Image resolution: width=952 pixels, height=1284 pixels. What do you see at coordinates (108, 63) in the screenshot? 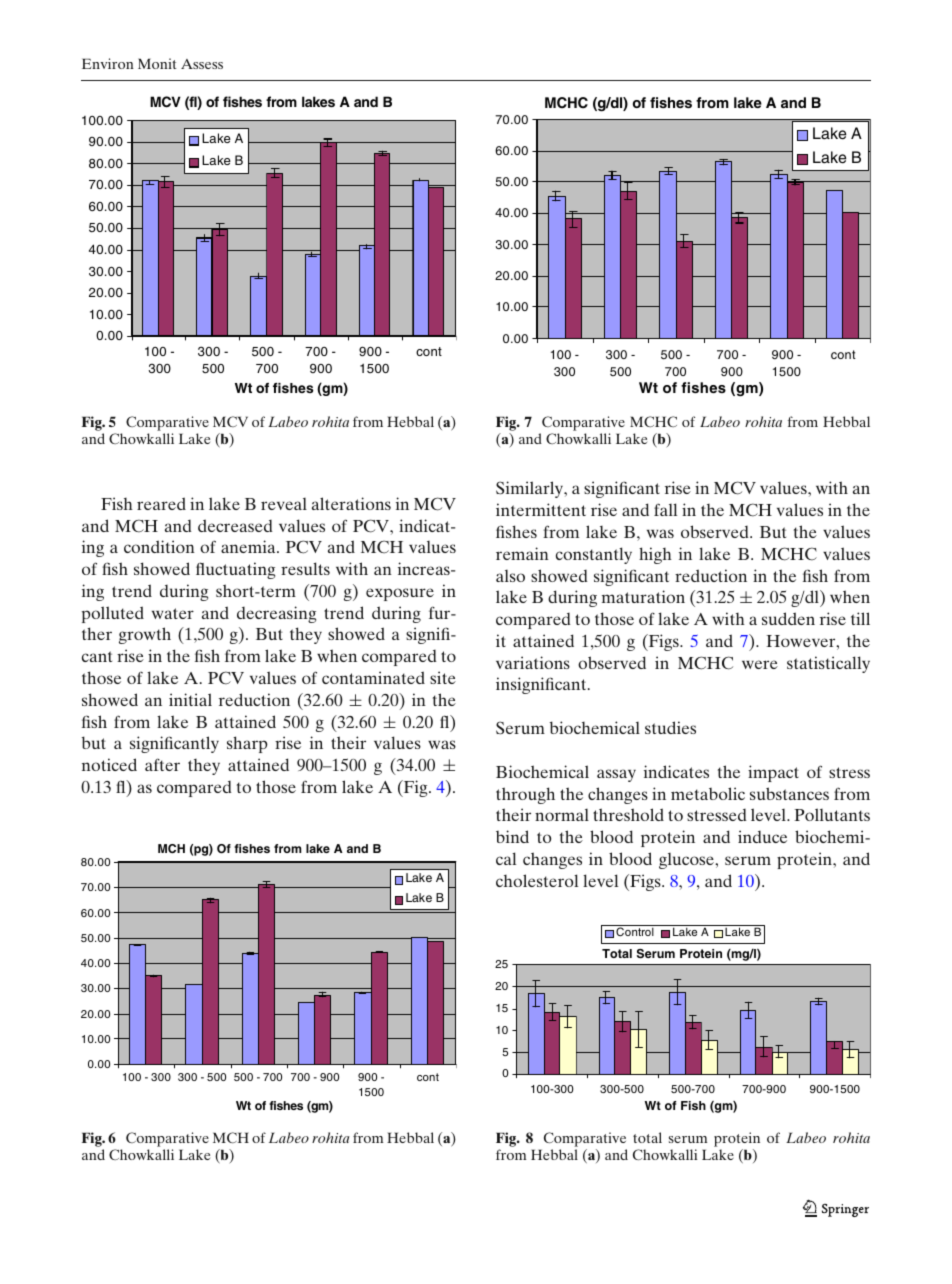
I see `Environ` at bounding box center [108, 63].
